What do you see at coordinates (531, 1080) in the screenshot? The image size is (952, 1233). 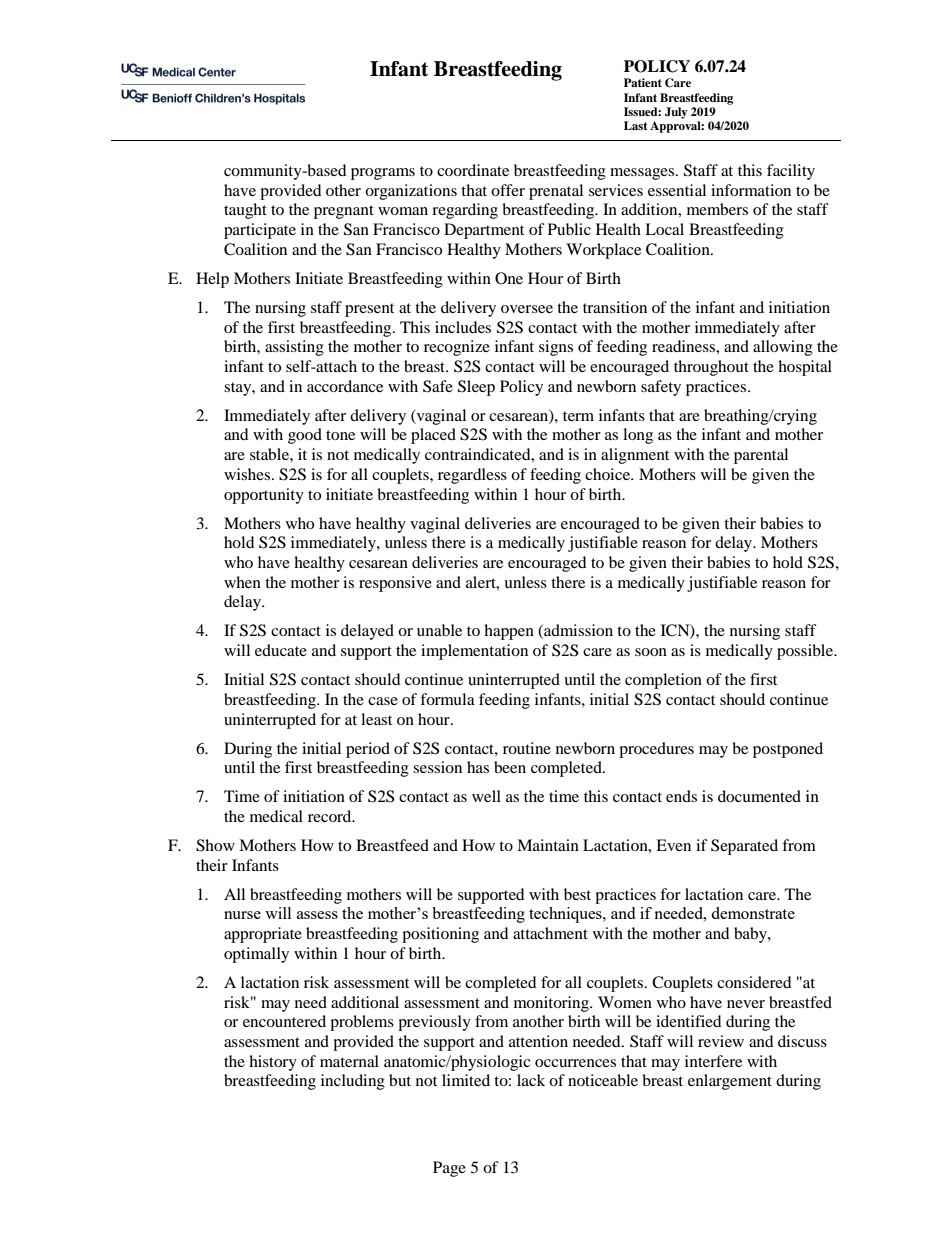 I see `lack` at bounding box center [531, 1080].
